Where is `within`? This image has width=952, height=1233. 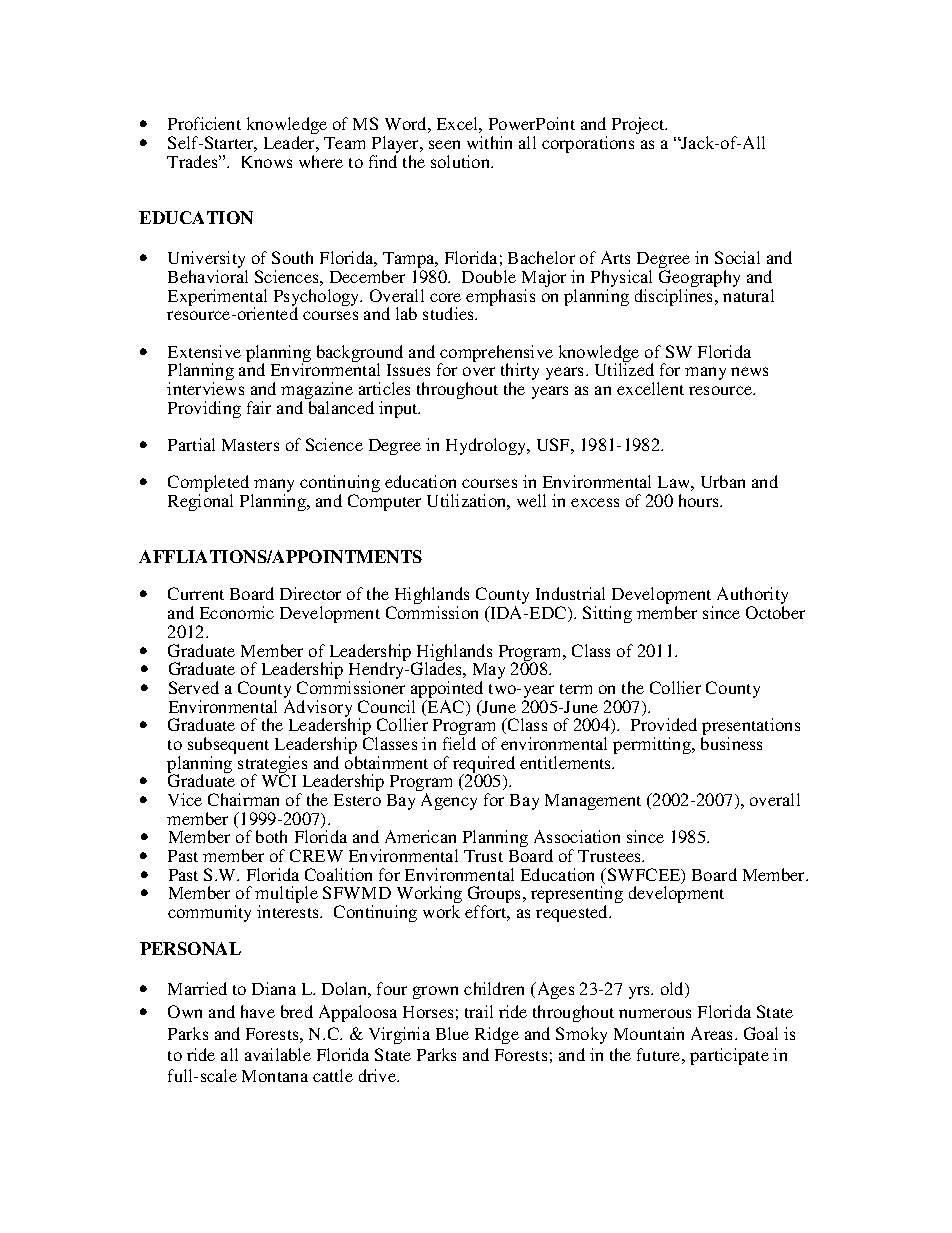 within is located at coordinates (489, 142).
